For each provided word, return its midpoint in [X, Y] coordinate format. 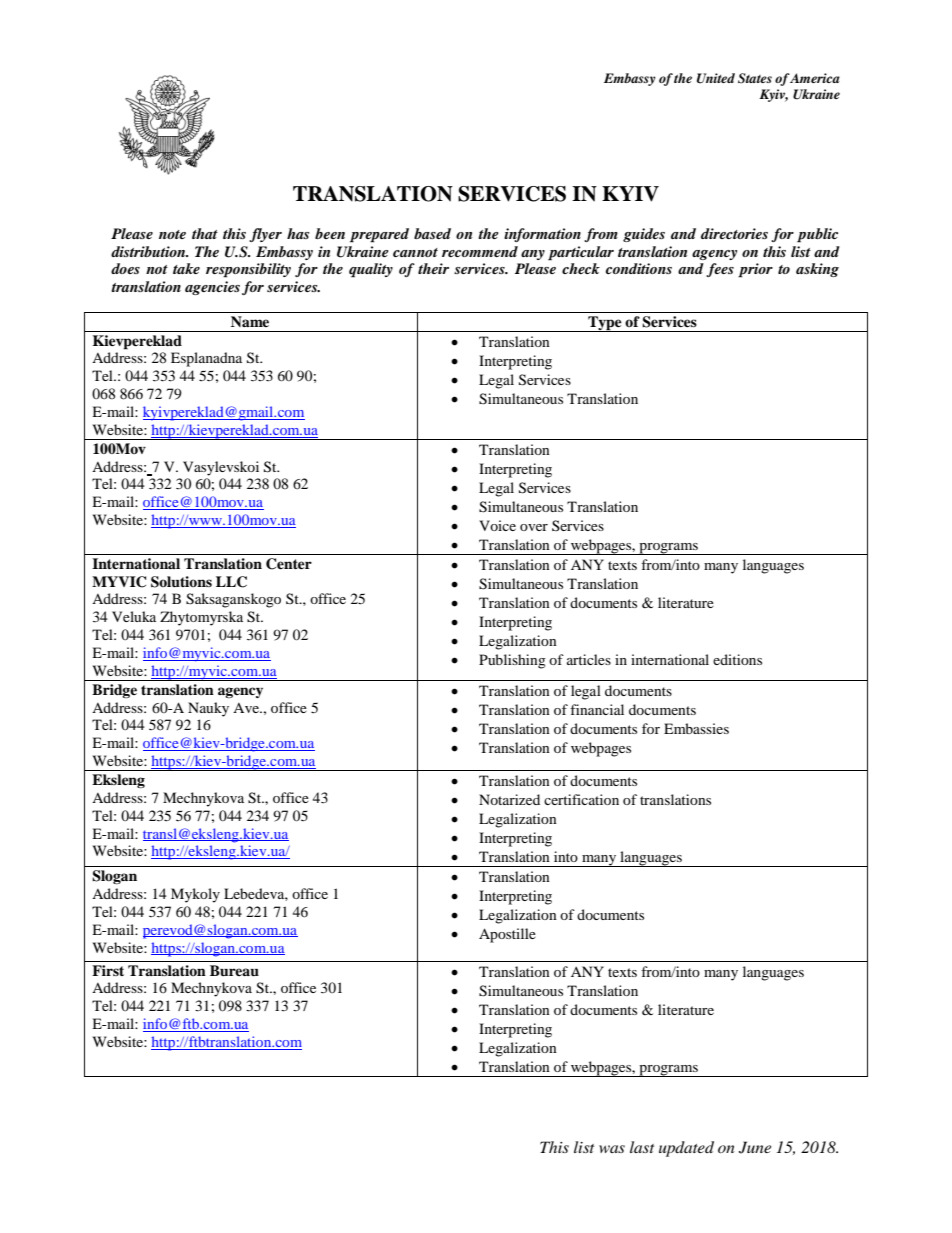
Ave [247, 708]
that [205, 233]
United [716, 78]
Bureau [234, 971]
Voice [497, 525]
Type [605, 324]
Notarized [509, 799]
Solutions [181, 582]
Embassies [696, 728]
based [432, 233]
